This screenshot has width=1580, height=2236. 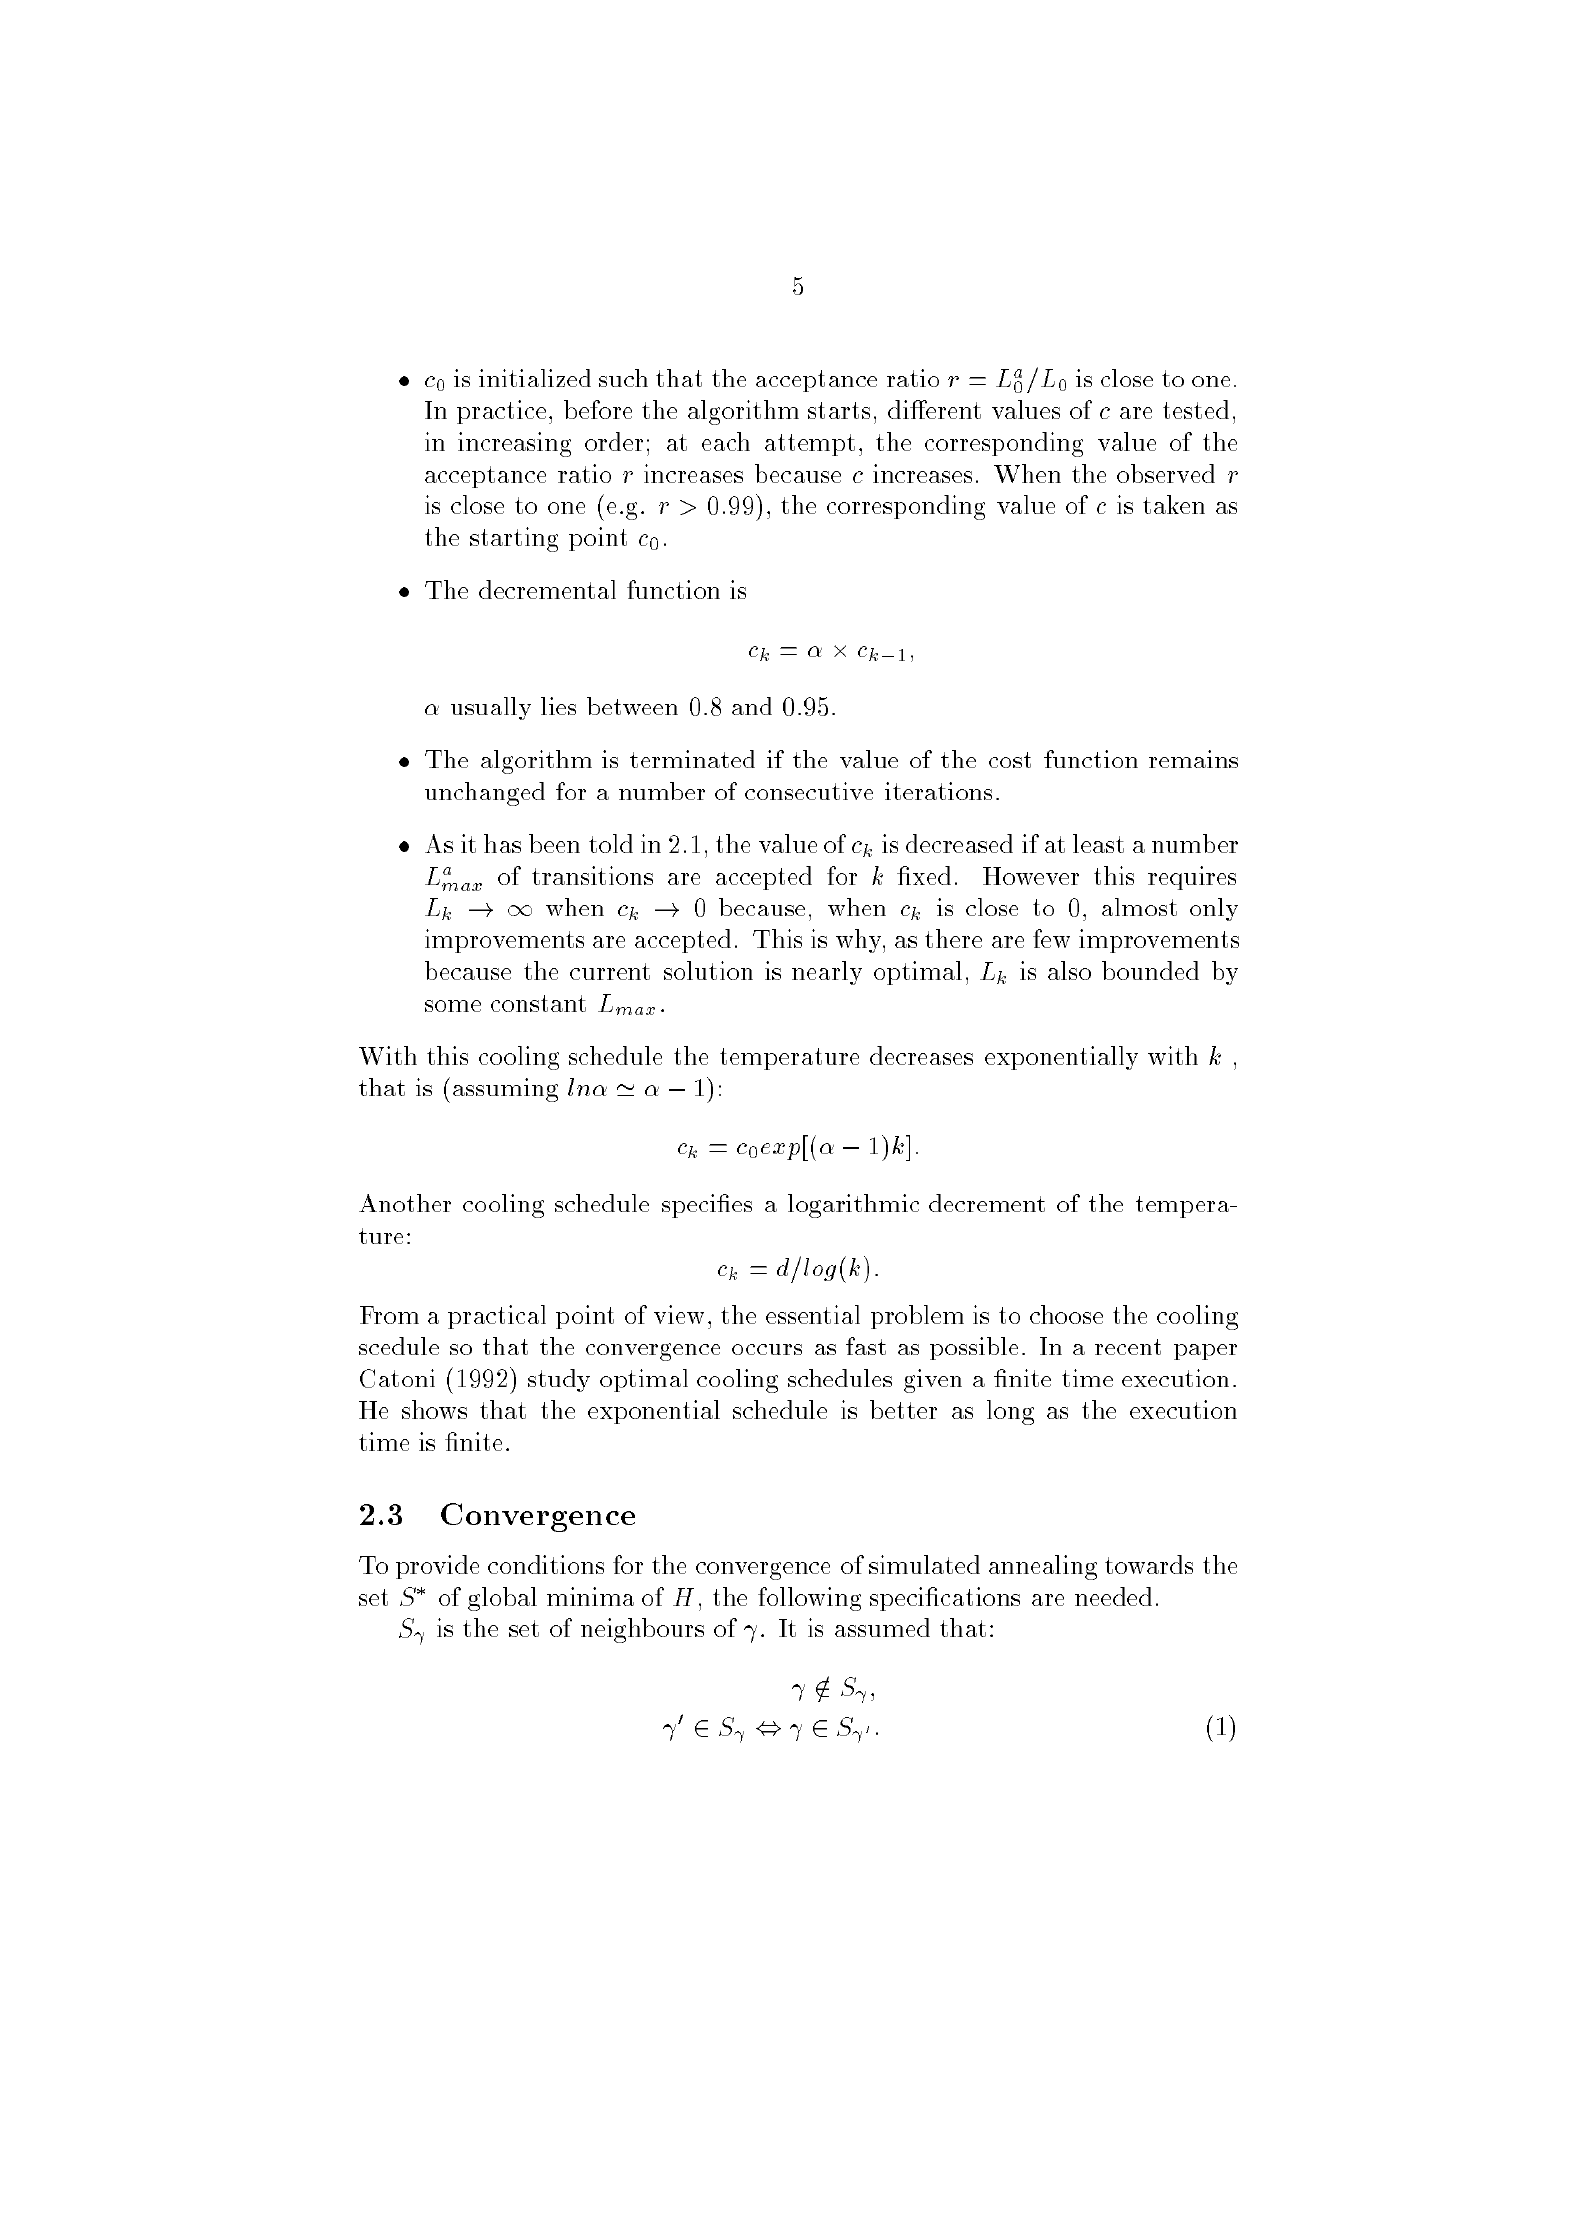 What do you see at coordinates (827, 973) in the screenshot?
I see `nearly` at bounding box center [827, 973].
